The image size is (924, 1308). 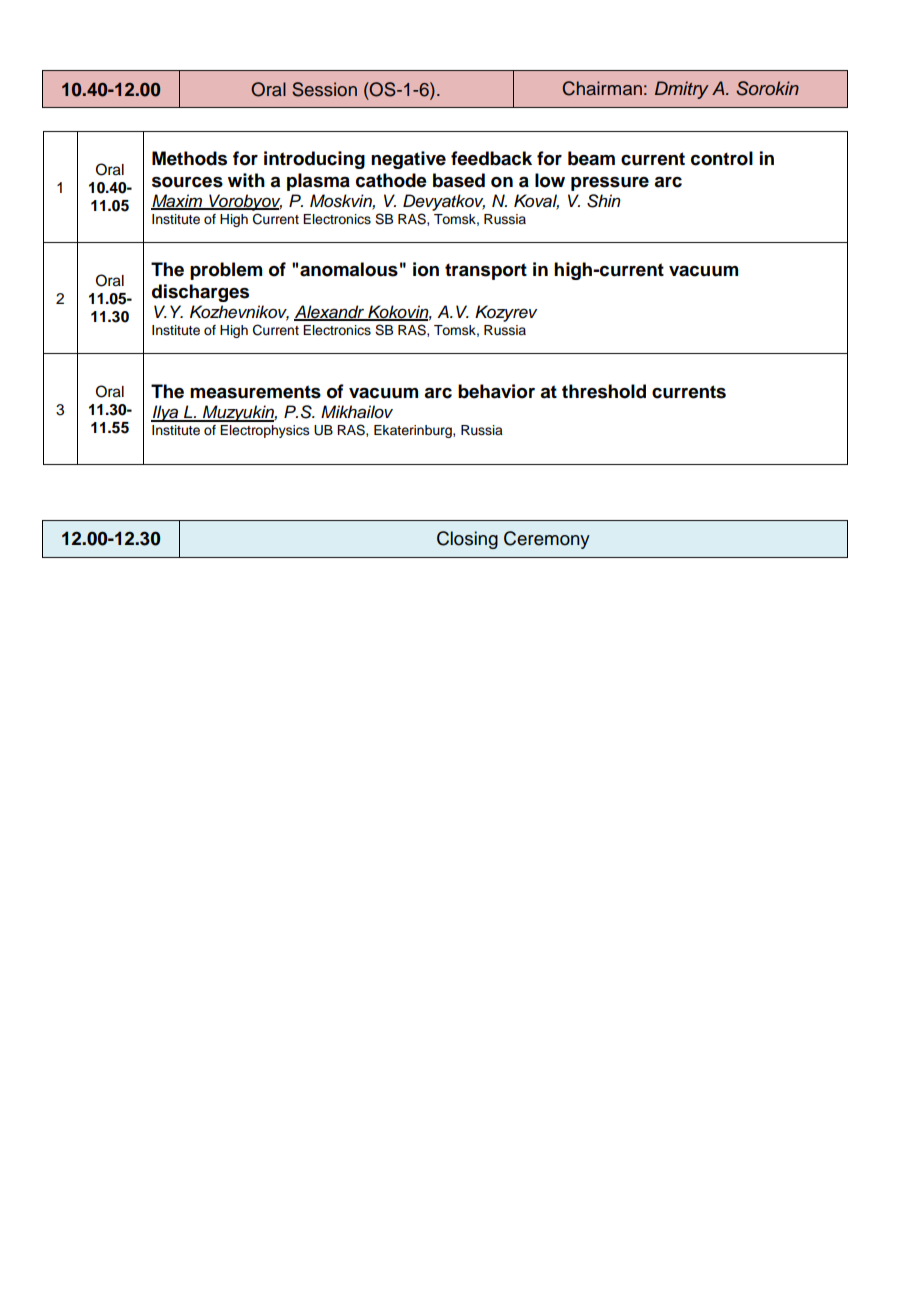 I want to click on discharges, so click(x=200, y=293).
